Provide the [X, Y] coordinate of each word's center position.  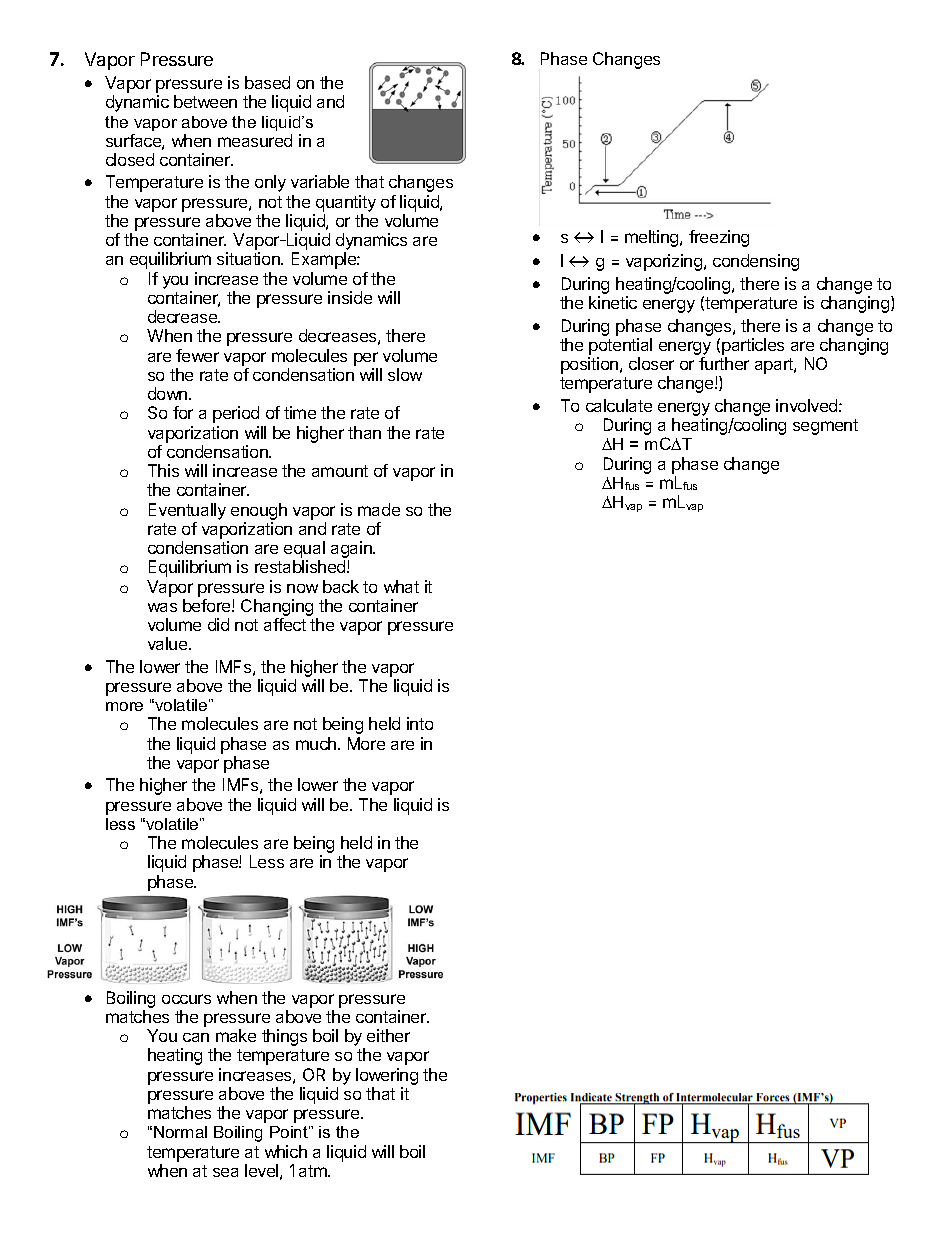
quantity [346, 203]
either [388, 1035]
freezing [719, 238]
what [401, 586]
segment [825, 427]
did [218, 624]
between [205, 101]
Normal [180, 1132]
